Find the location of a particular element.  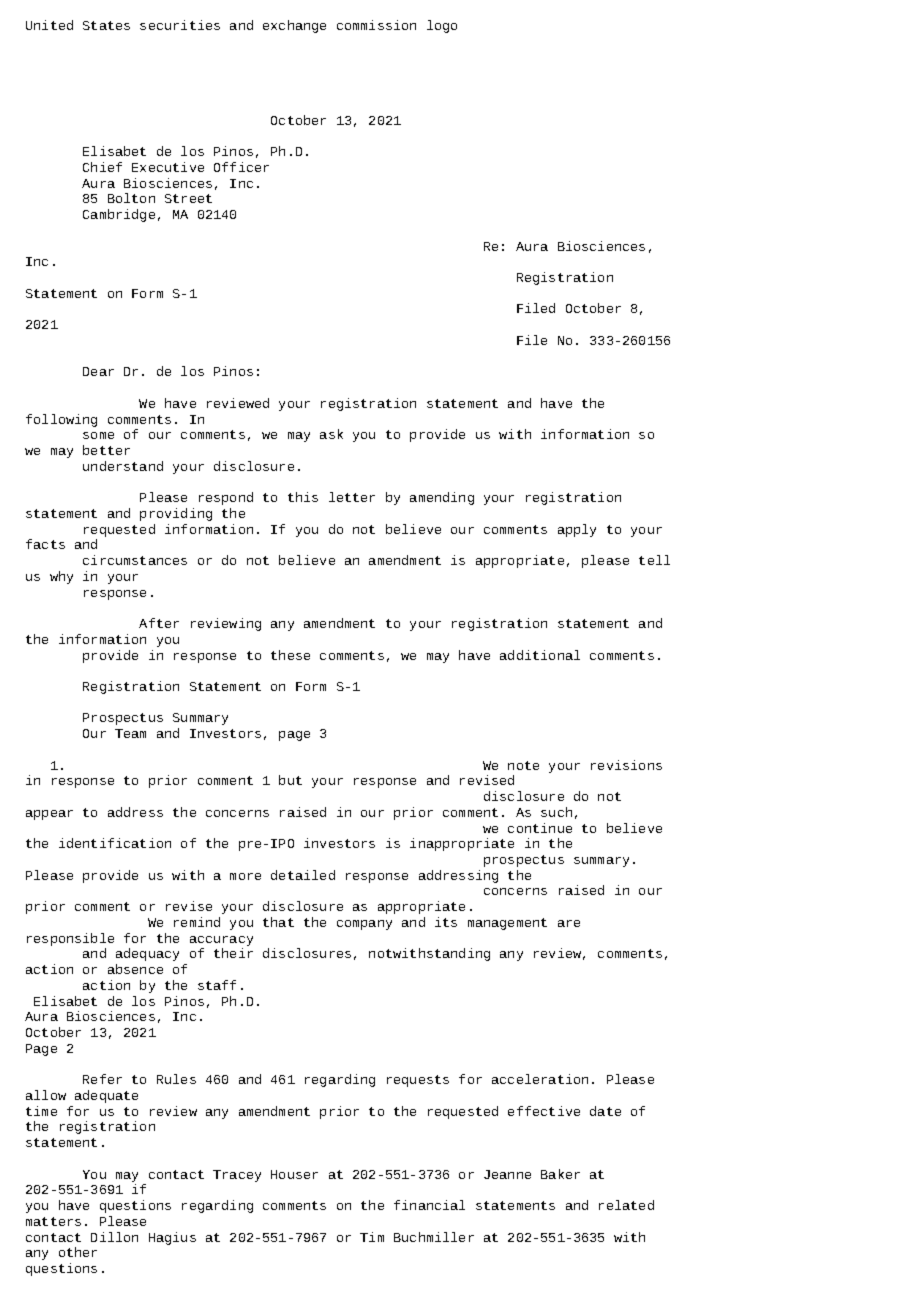

commission is located at coordinates (376, 25).
